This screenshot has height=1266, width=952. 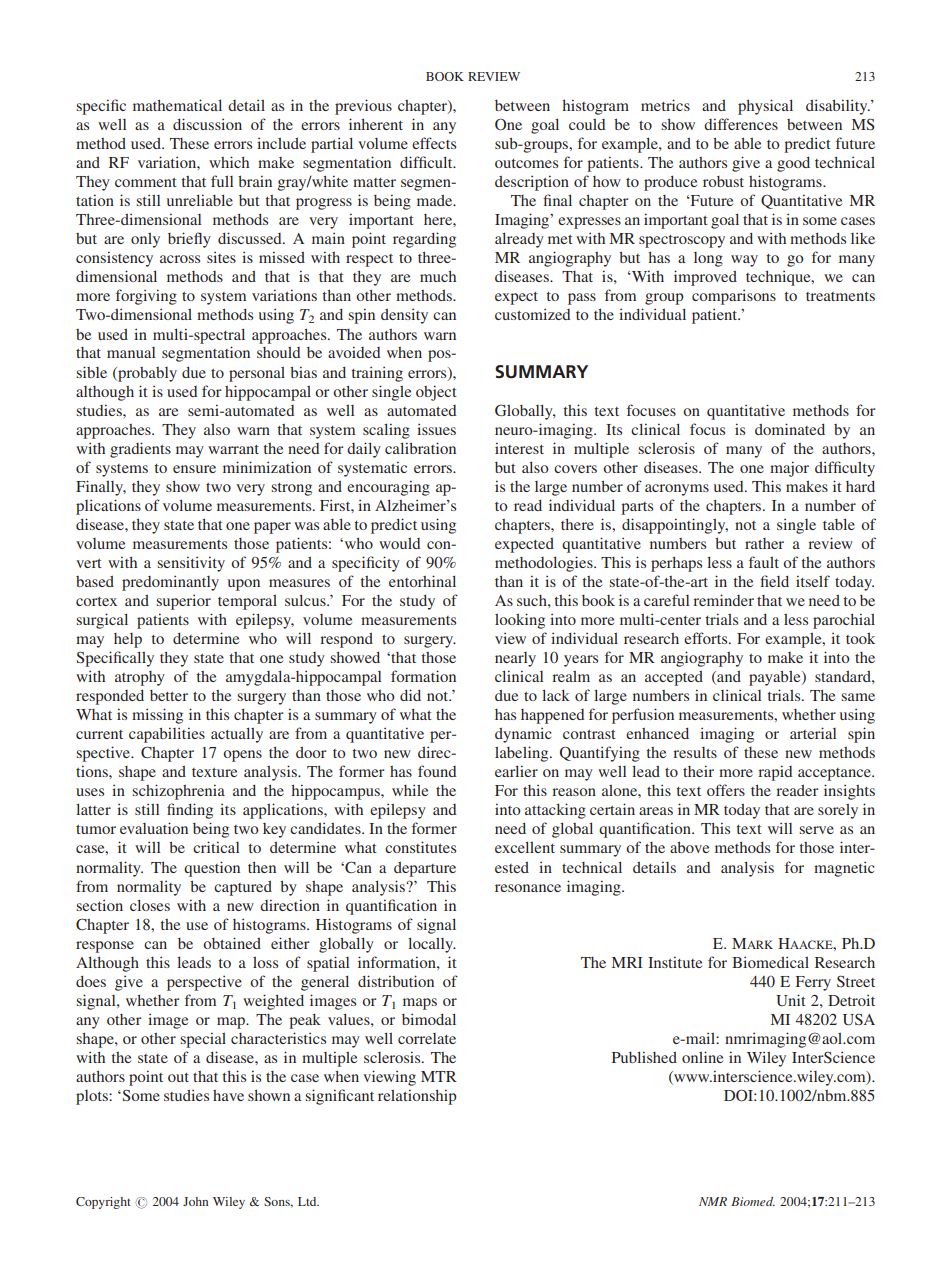 I want to click on John, so click(x=195, y=1201).
